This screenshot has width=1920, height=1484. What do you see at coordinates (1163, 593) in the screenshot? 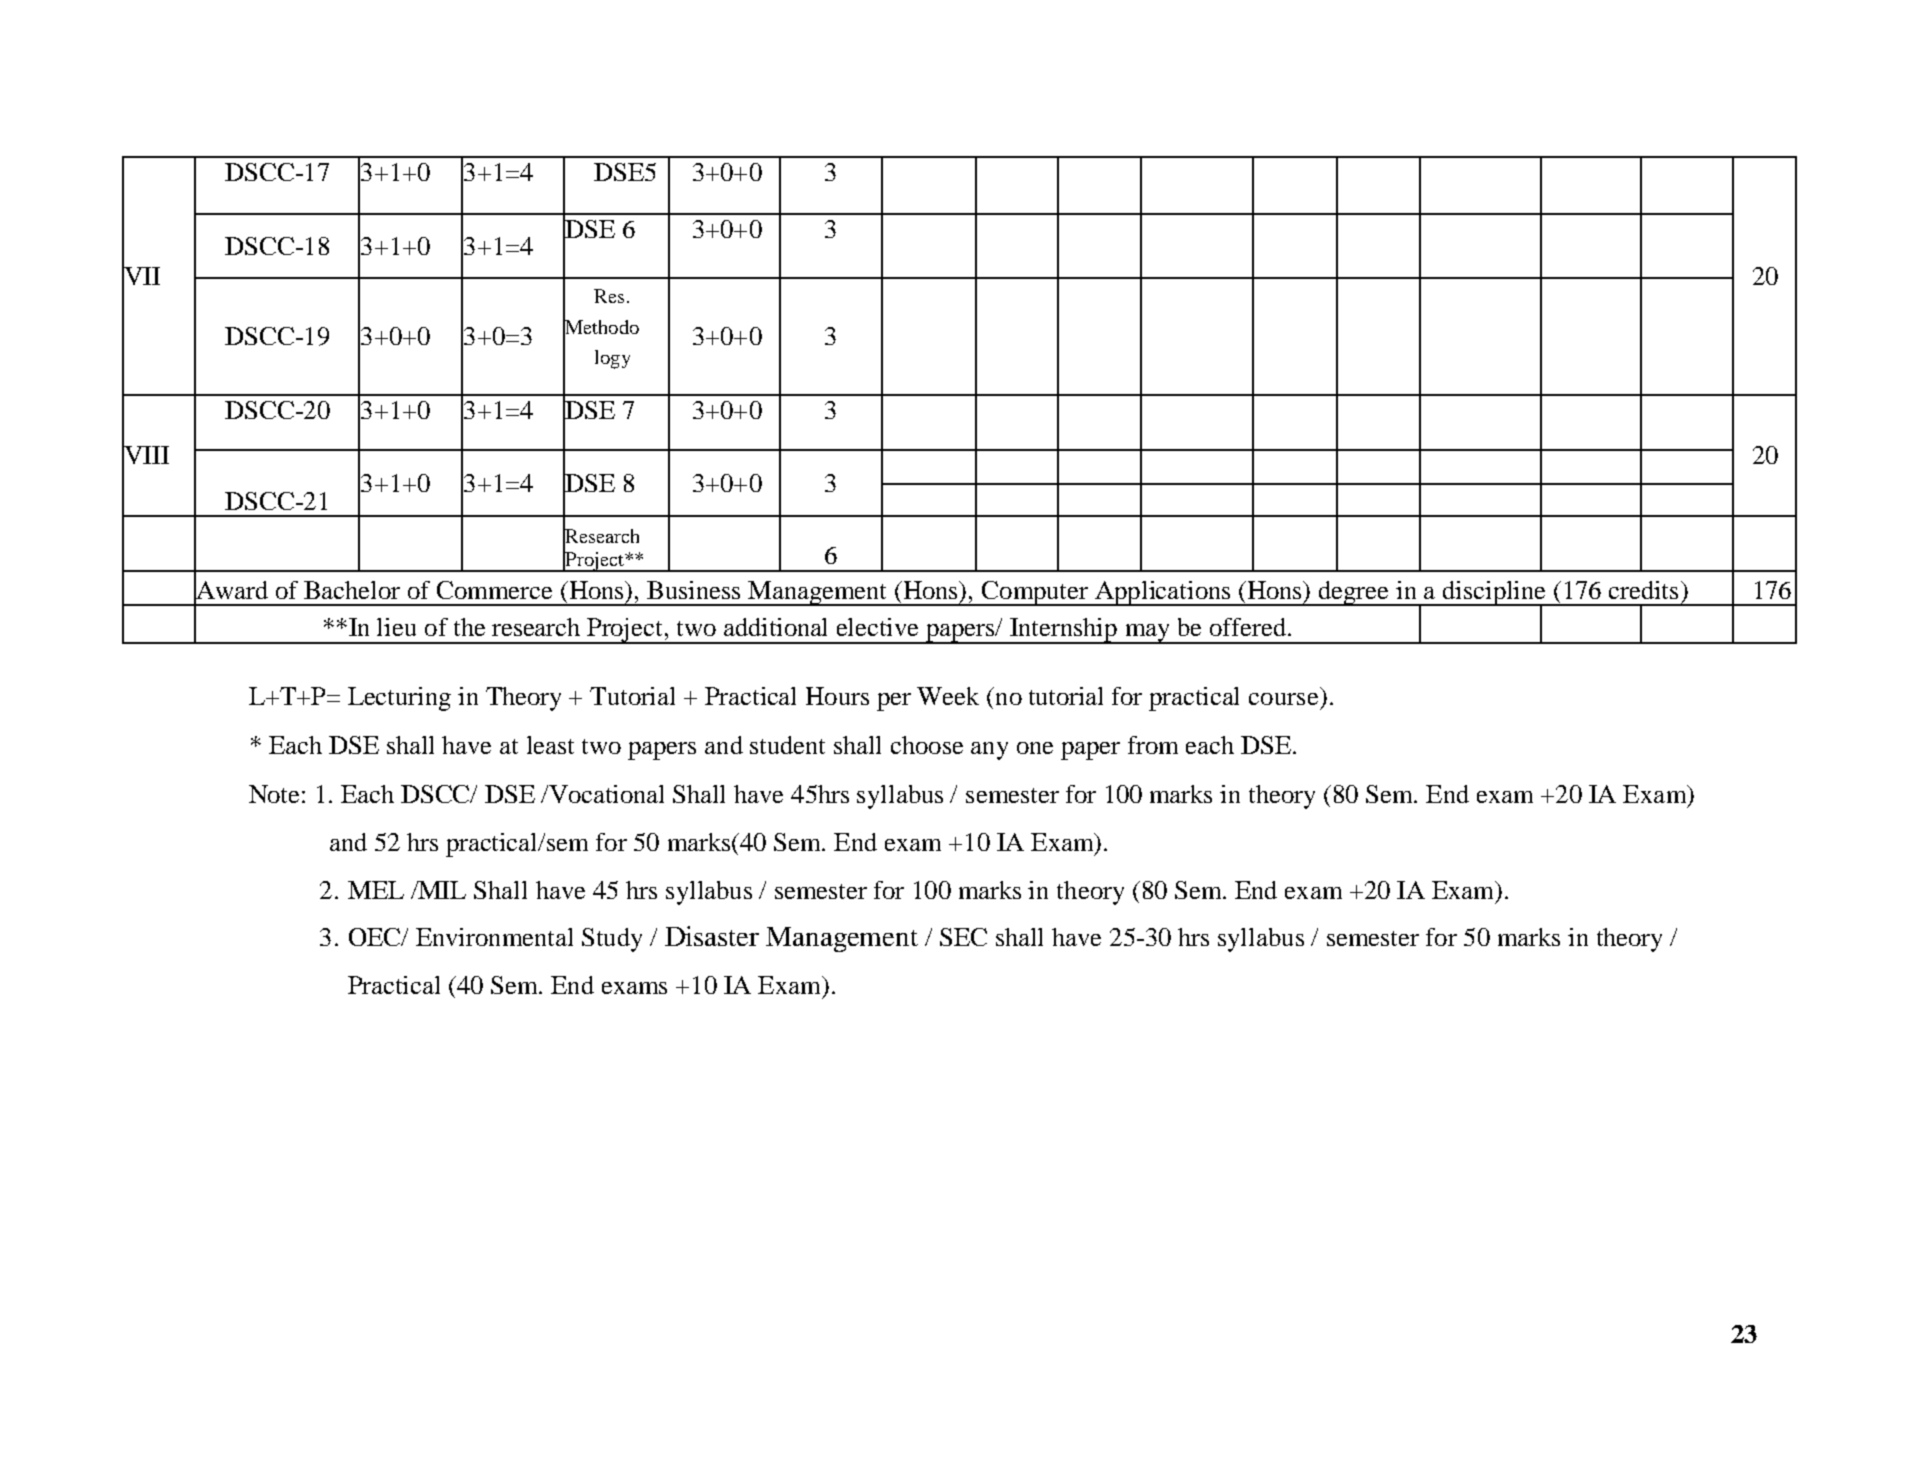
I see `Applications` at bounding box center [1163, 593].
